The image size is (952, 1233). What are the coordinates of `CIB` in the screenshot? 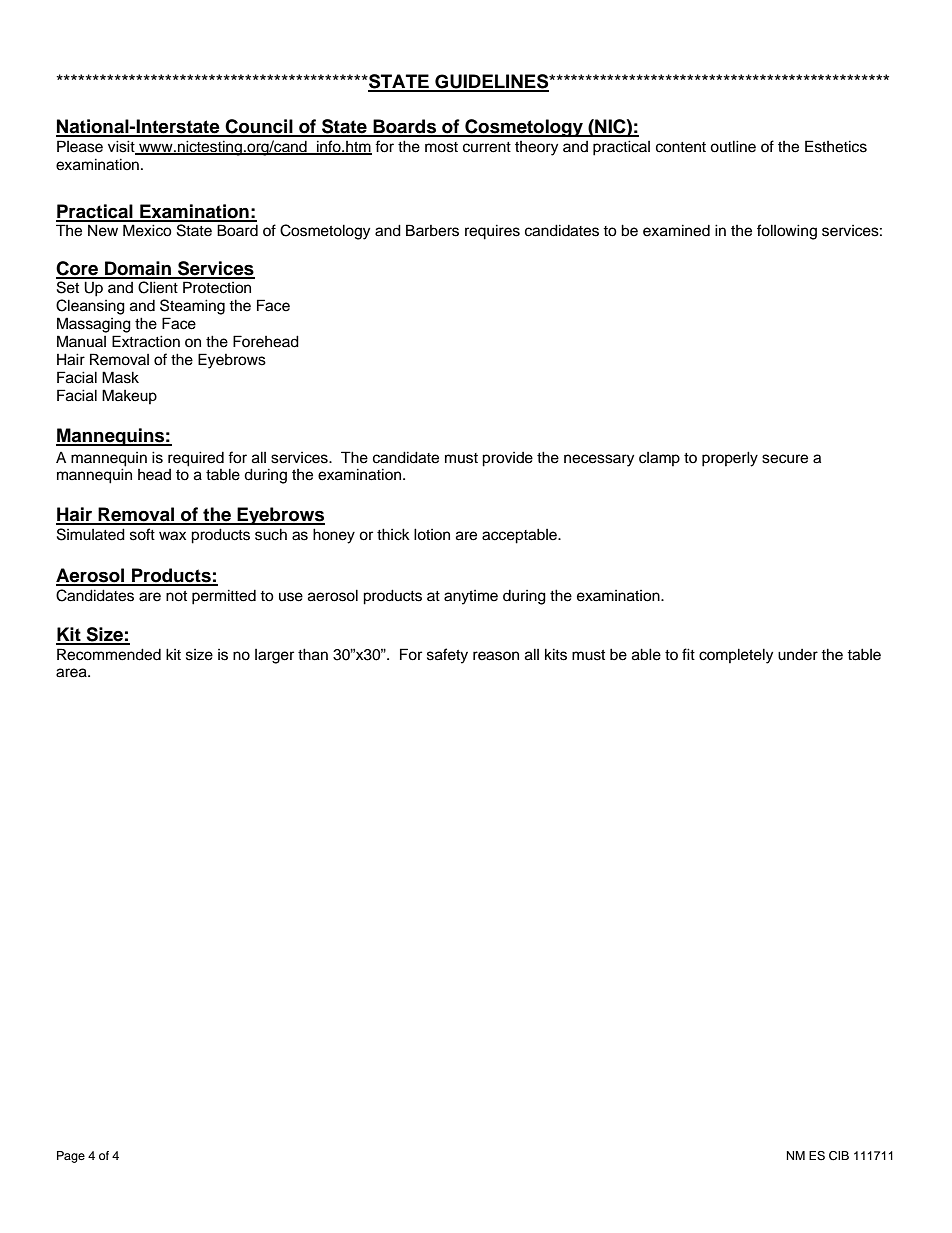 It's located at (839, 1156).
